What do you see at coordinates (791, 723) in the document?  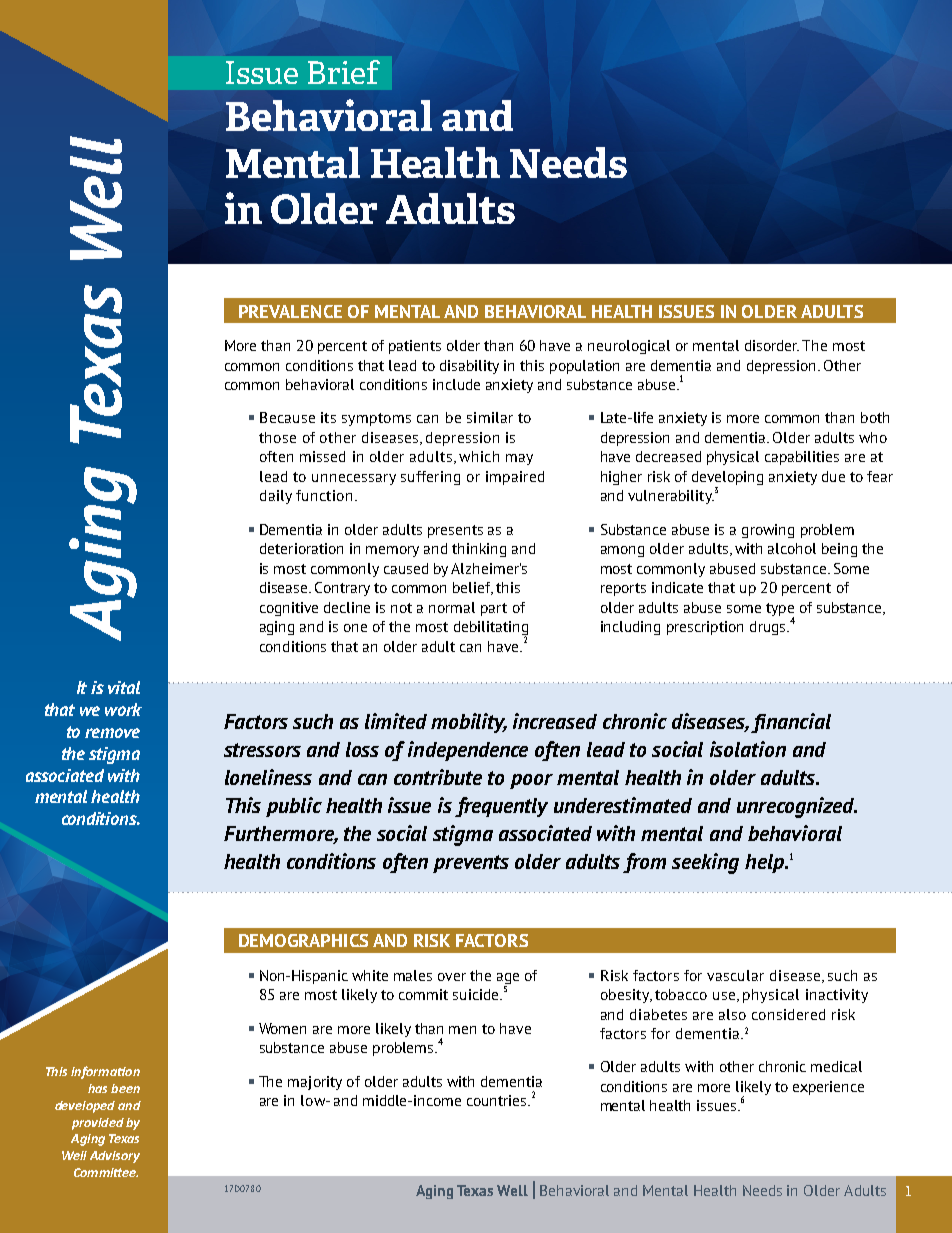 I see `financial` at bounding box center [791, 723].
